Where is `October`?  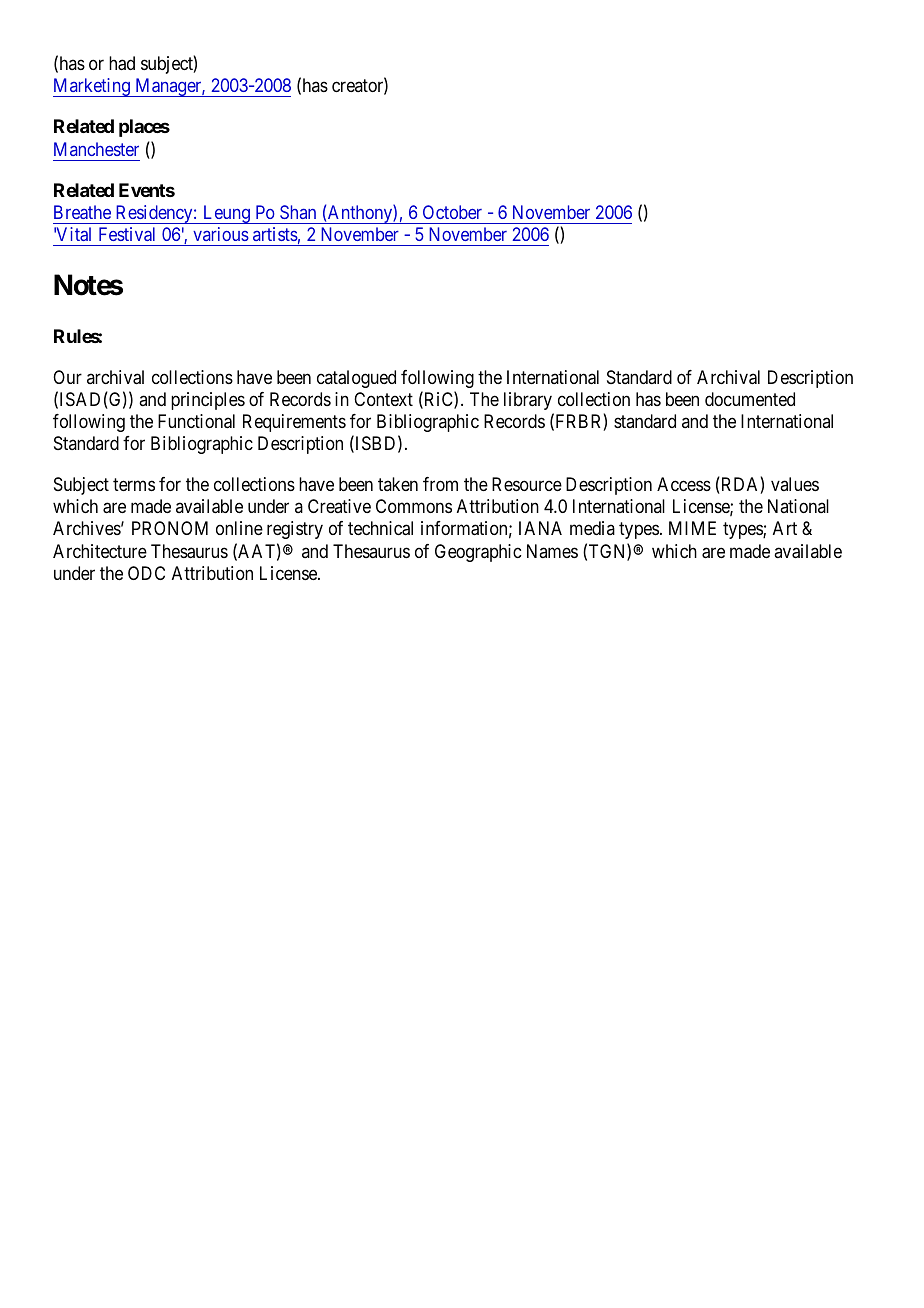 October is located at coordinates (452, 212).
